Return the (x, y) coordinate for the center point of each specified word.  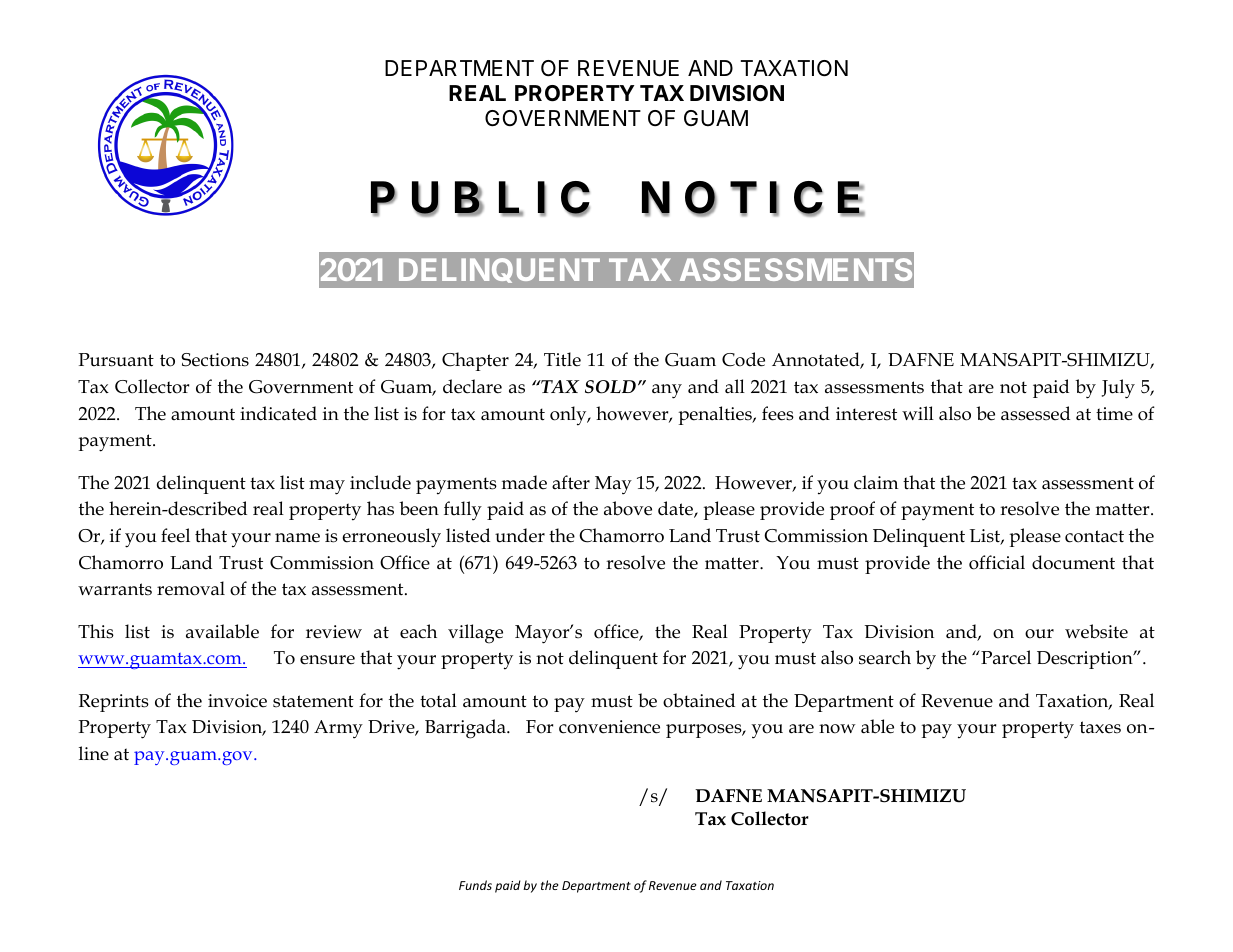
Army (338, 729)
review (334, 632)
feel (175, 535)
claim (876, 482)
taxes (1100, 727)
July (1118, 389)
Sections (215, 360)
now (837, 729)
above (628, 508)
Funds (475, 885)
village (475, 634)
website (1096, 631)
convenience (609, 727)
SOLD (610, 387)
